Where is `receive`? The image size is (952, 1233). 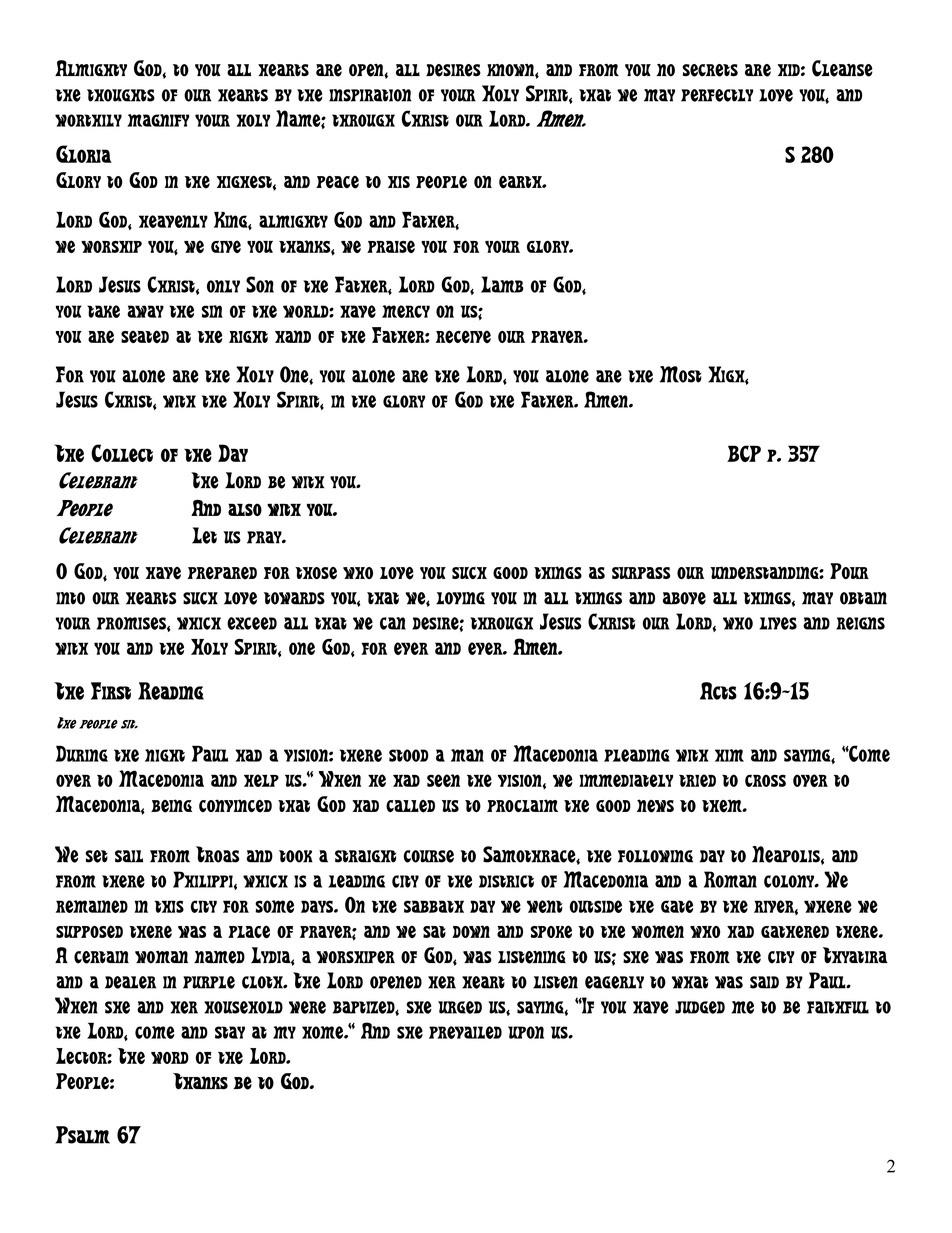 receive is located at coordinates (463, 336).
